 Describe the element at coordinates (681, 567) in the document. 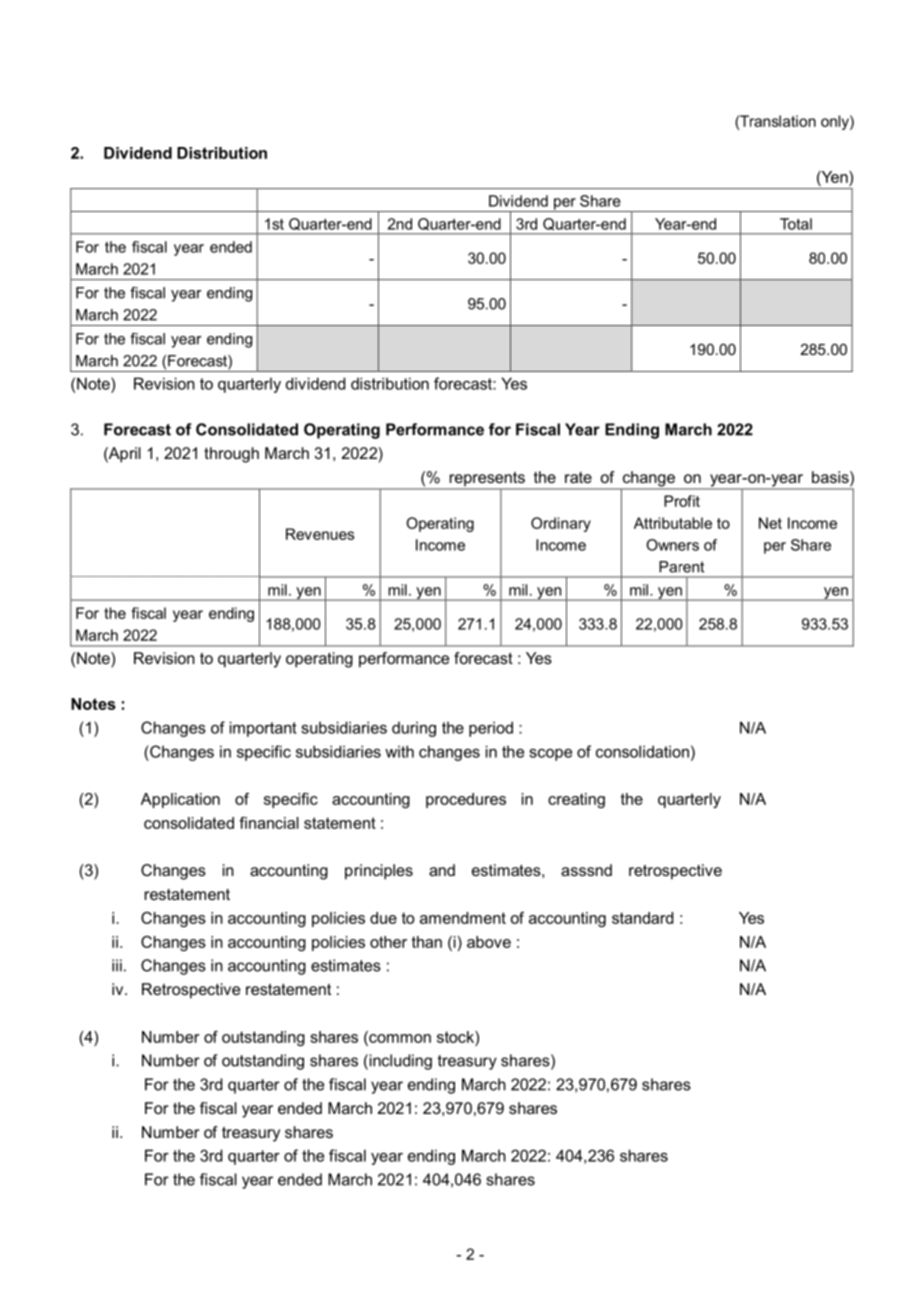

I see `Parent` at that location.
